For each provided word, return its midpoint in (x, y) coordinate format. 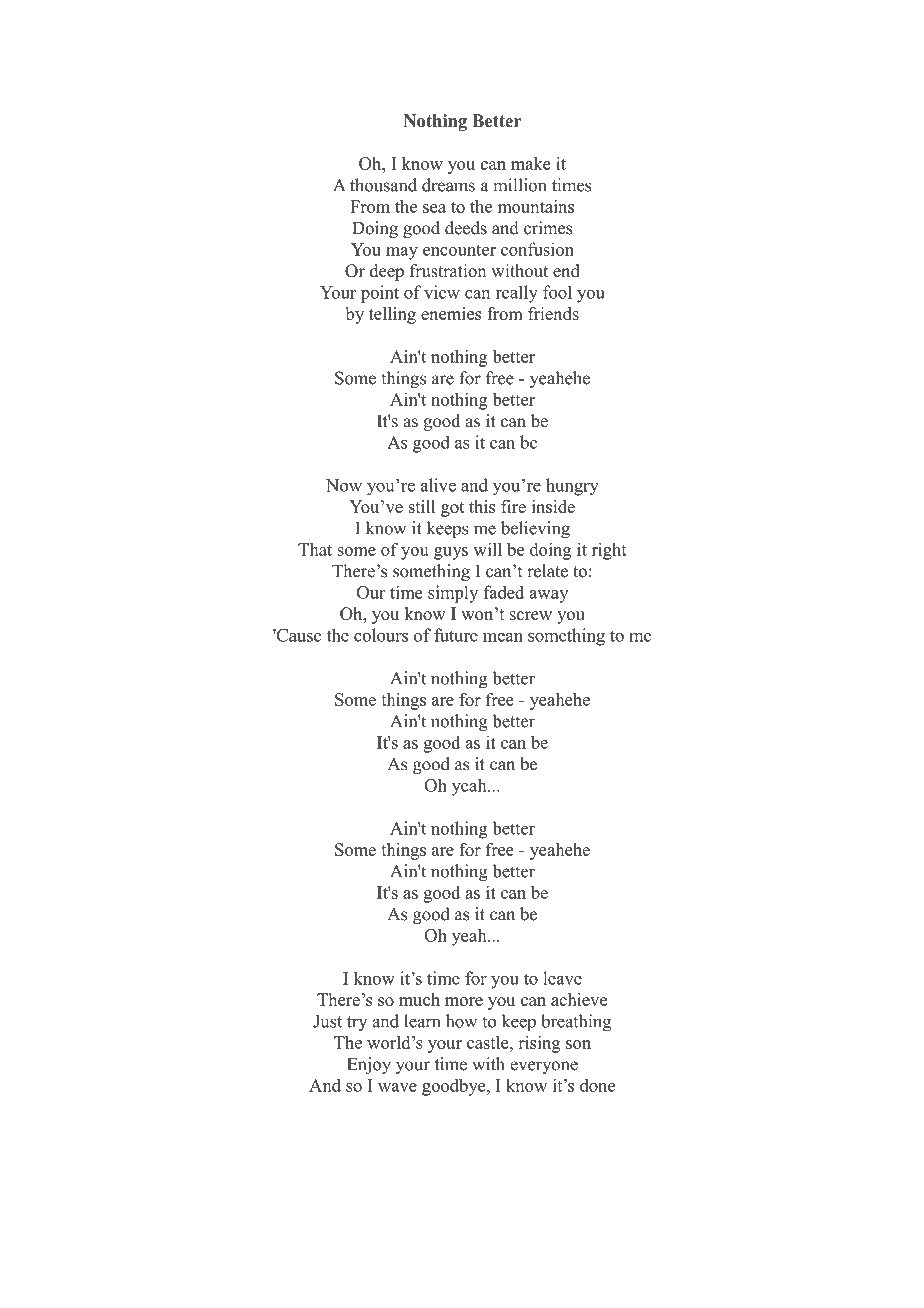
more (464, 1001)
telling (392, 315)
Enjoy (369, 1065)
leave (562, 978)
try (357, 1024)
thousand (383, 185)
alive (438, 485)
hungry (572, 487)
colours (381, 635)
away (548, 596)
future (456, 635)
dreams (448, 185)
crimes (548, 228)
